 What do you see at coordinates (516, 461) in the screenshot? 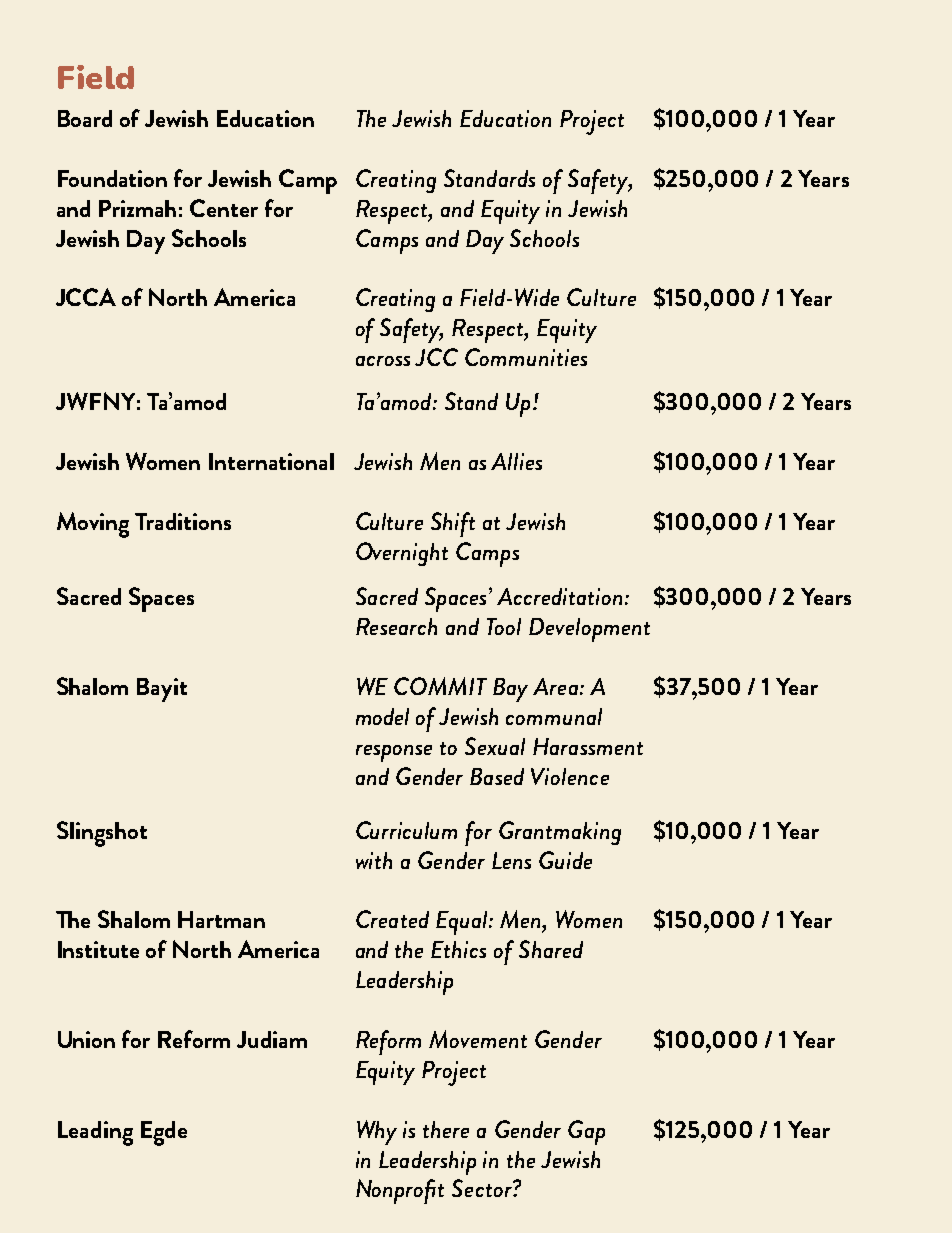
I see `Allies` at bounding box center [516, 461].
